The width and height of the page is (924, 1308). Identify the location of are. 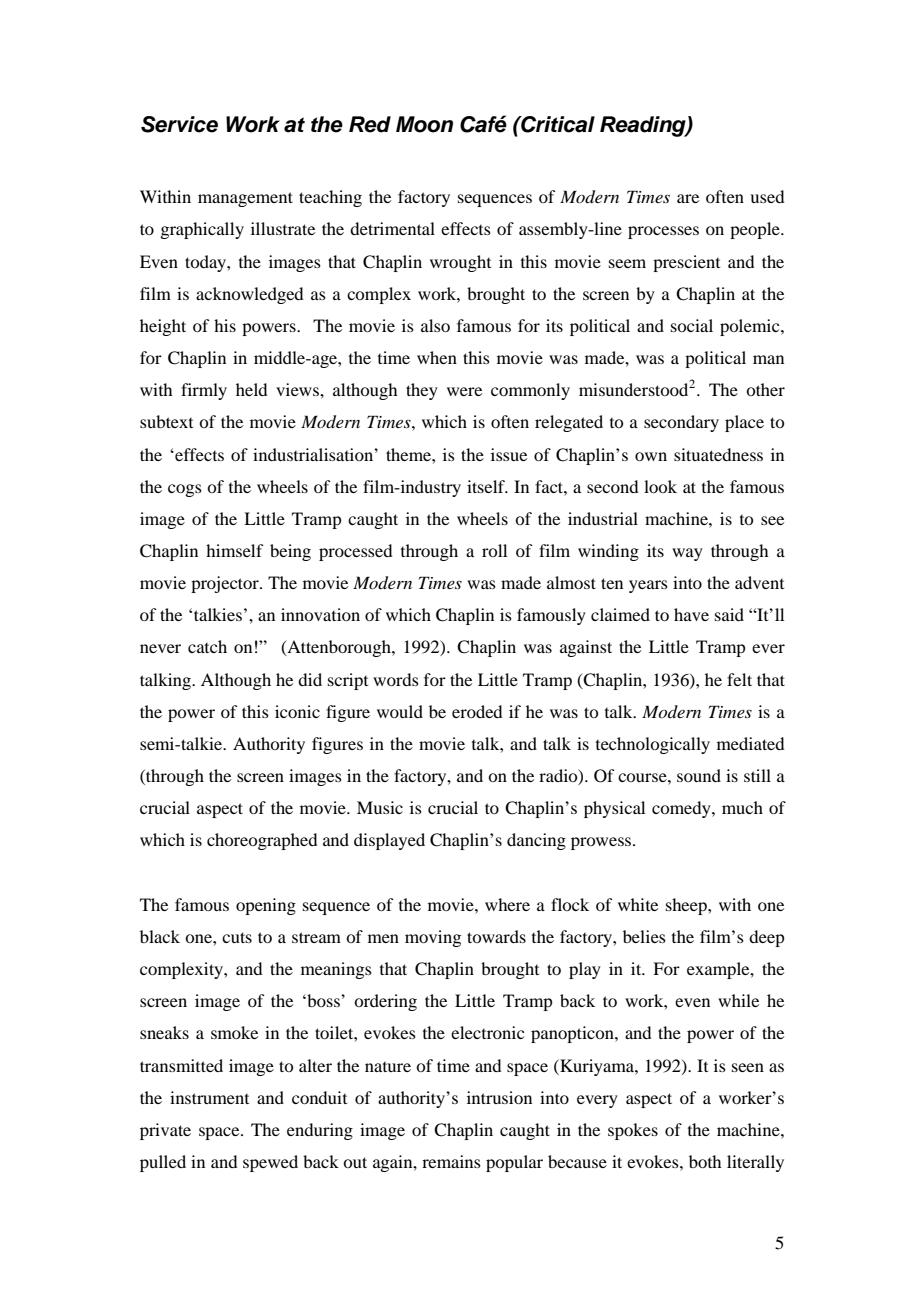
(688, 198).
